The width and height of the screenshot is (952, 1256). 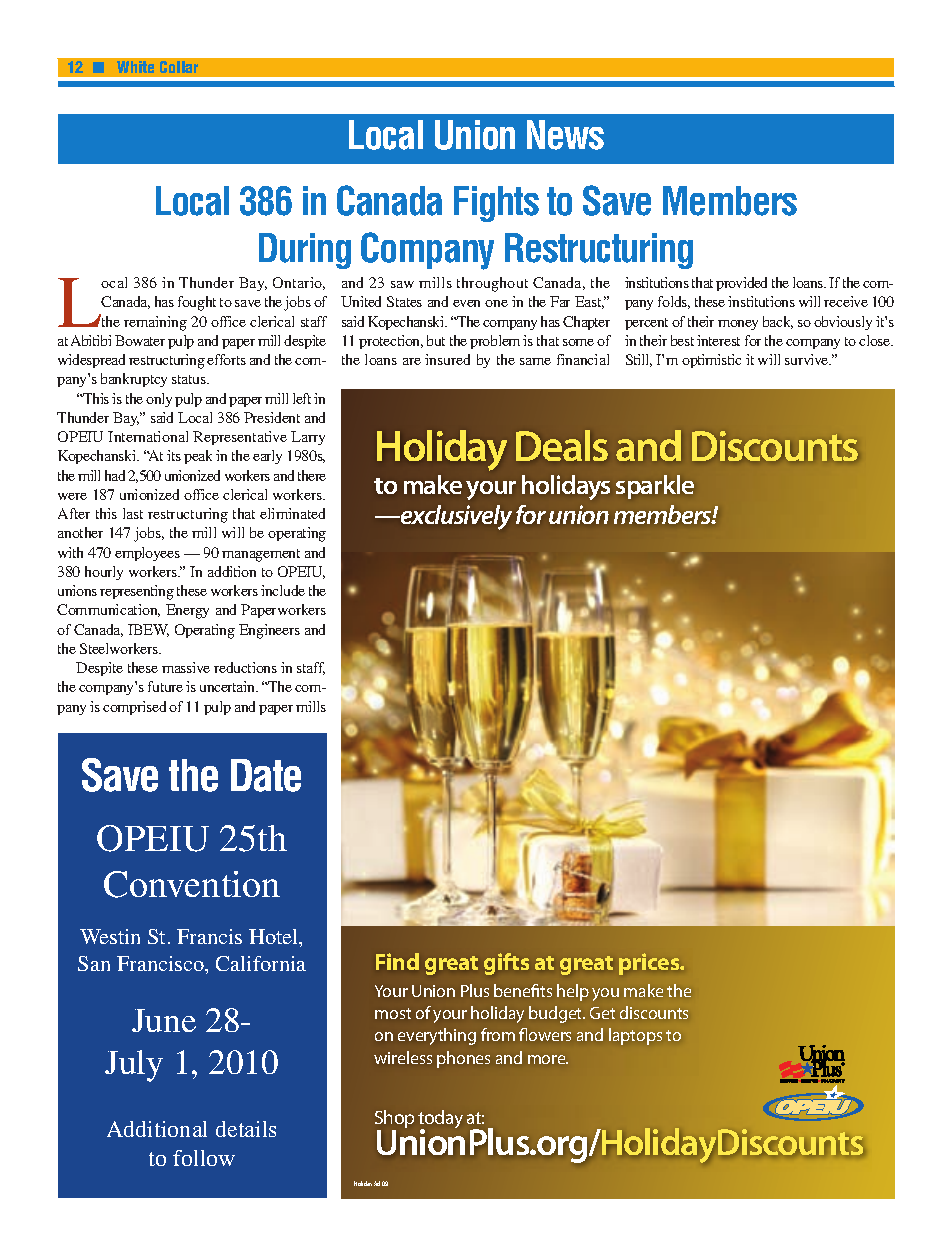 I want to click on During, so click(x=305, y=251).
